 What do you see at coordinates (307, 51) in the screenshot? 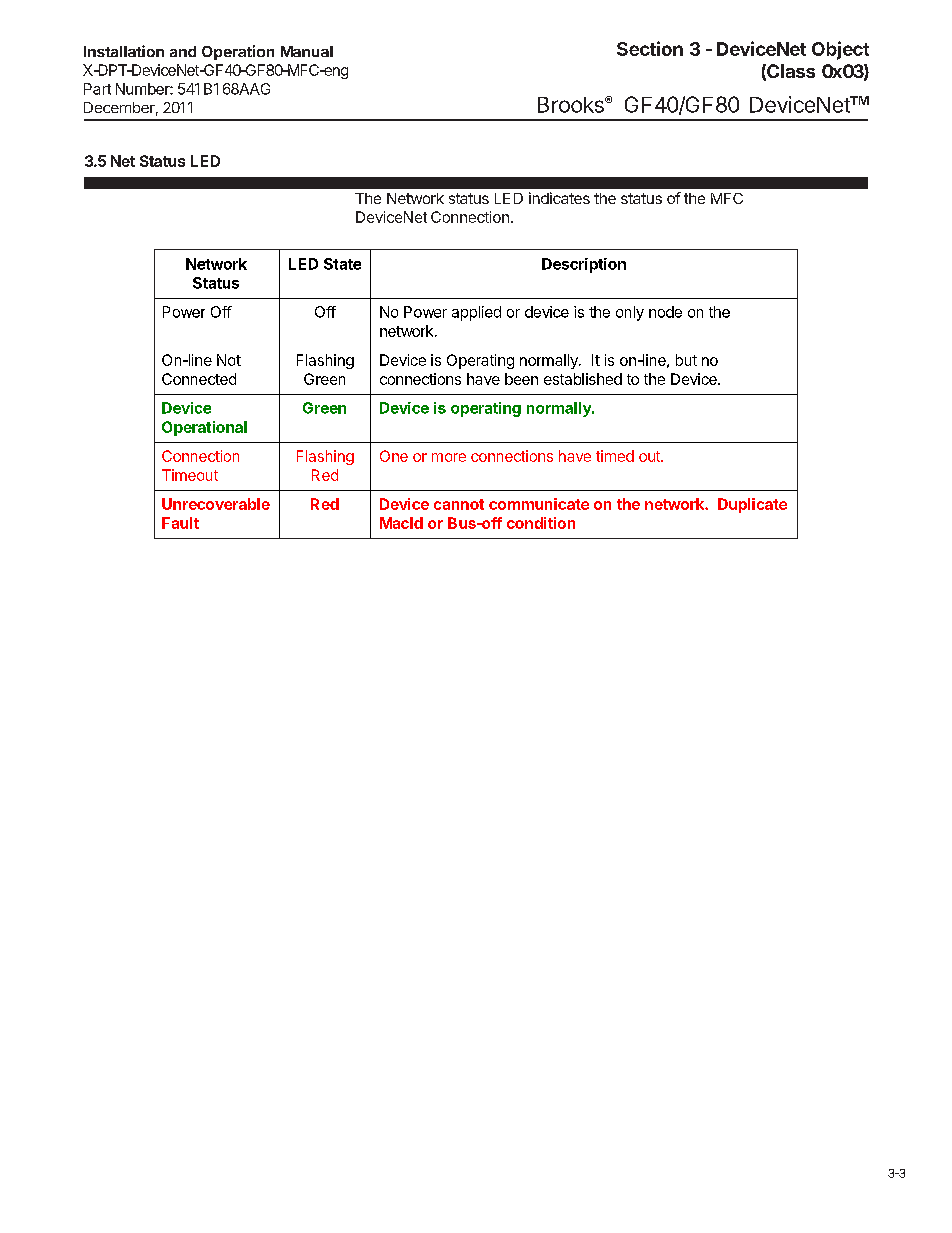
I see `Manual` at bounding box center [307, 51].
